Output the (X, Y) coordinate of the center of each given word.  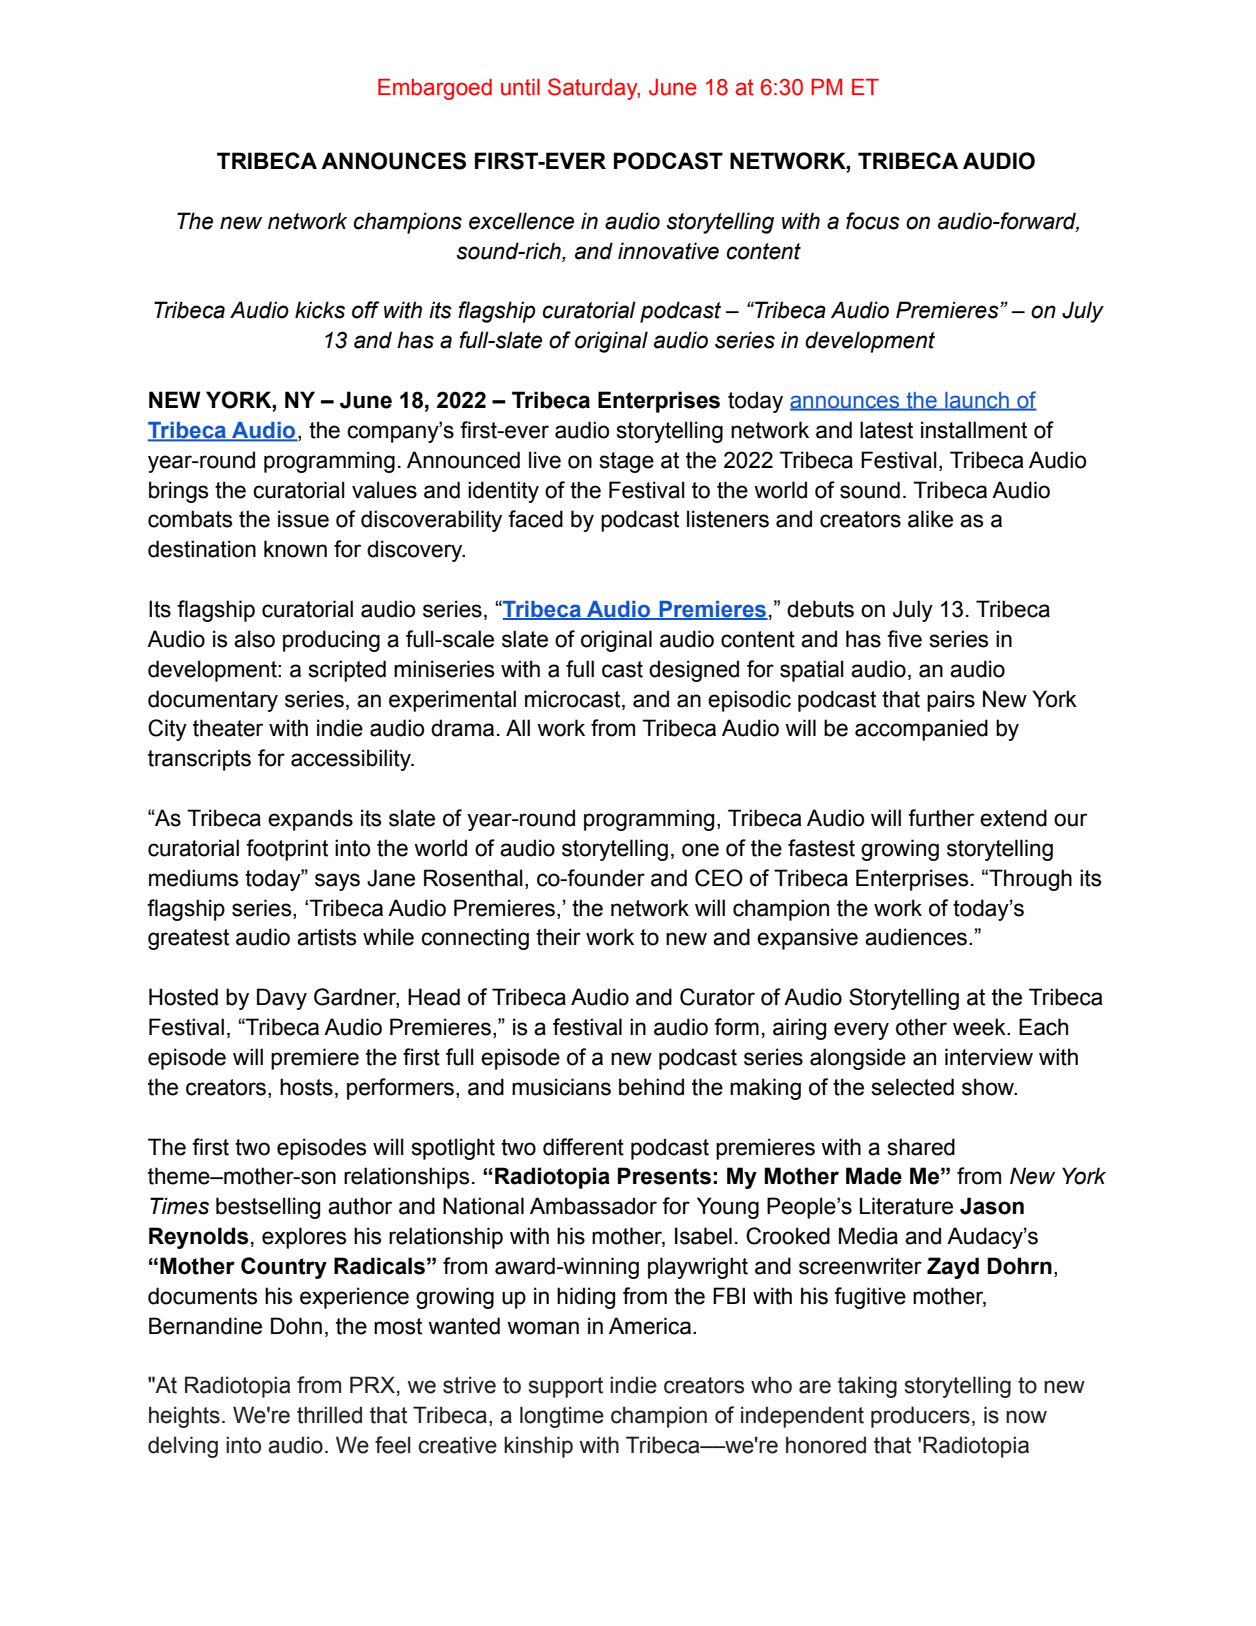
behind (651, 1087)
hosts (306, 1087)
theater (228, 728)
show (989, 1087)
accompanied (921, 730)
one (700, 850)
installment (974, 430)
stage (626, 462)
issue (303, 519)
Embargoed (435, 89)
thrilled (329, 1415)
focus (873, 221)
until (520, 87)
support (566, 1387)
